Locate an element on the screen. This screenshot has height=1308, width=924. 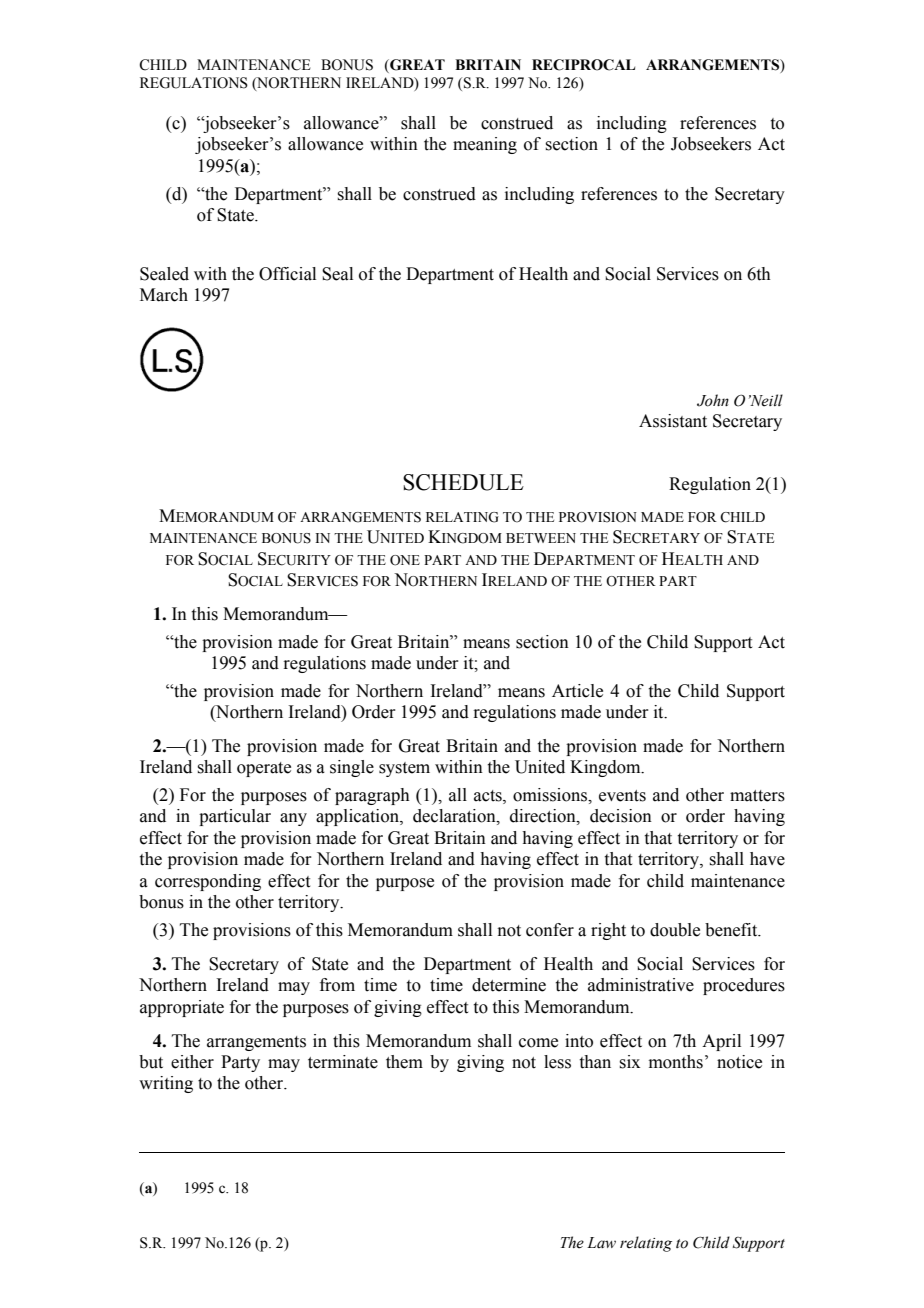
RECIPROCAL is located at coordinates (583, 65).
